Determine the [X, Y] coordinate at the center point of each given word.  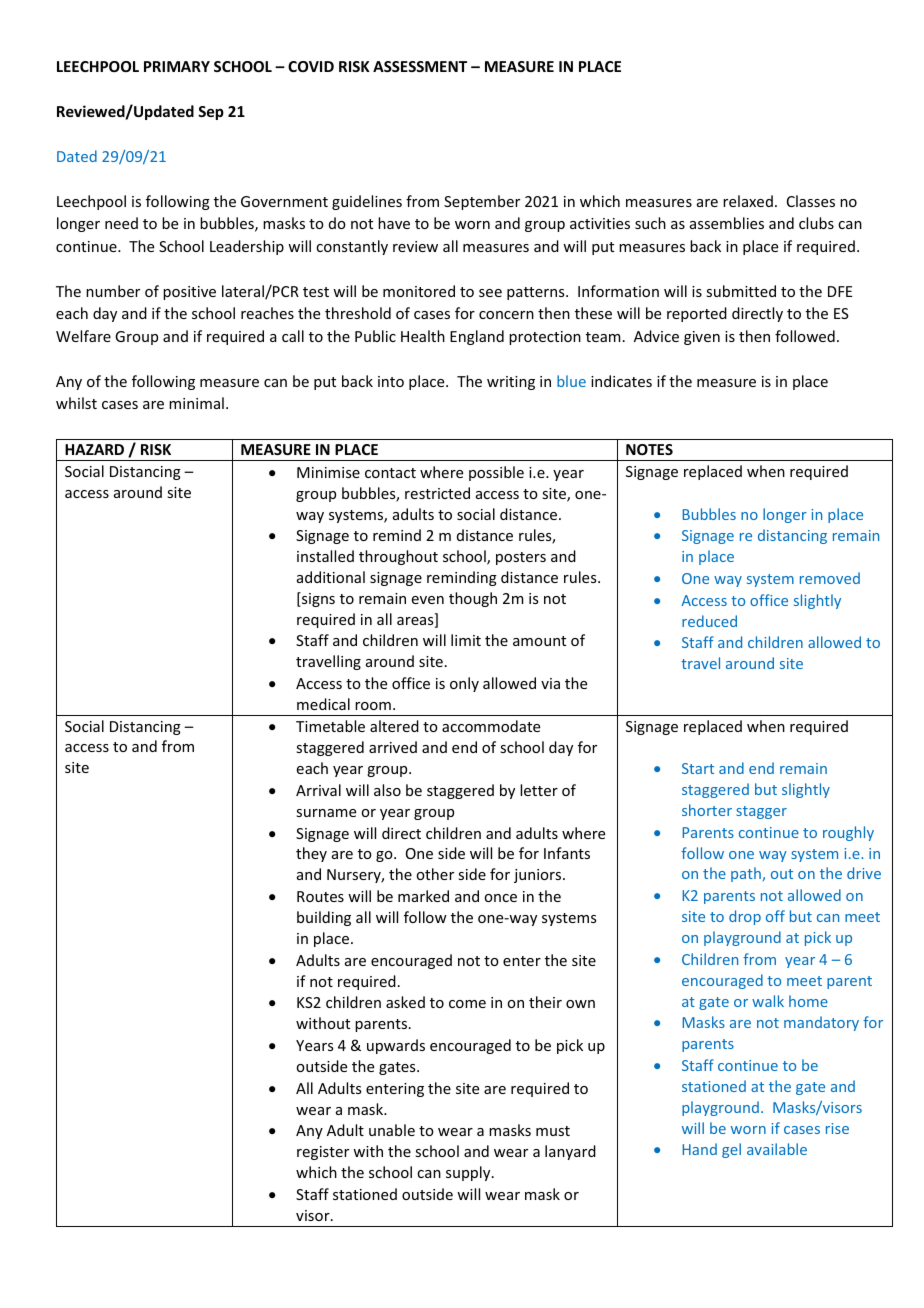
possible [496, 473]
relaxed [748, 201]
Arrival [318, 790]
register [323, 1153]
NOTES [649, 449]
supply [469, 1173]
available [777, 1149]
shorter [707, 810]
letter [539, 790]
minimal [196, 403]
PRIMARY [177, 66]
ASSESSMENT [420, 66]
